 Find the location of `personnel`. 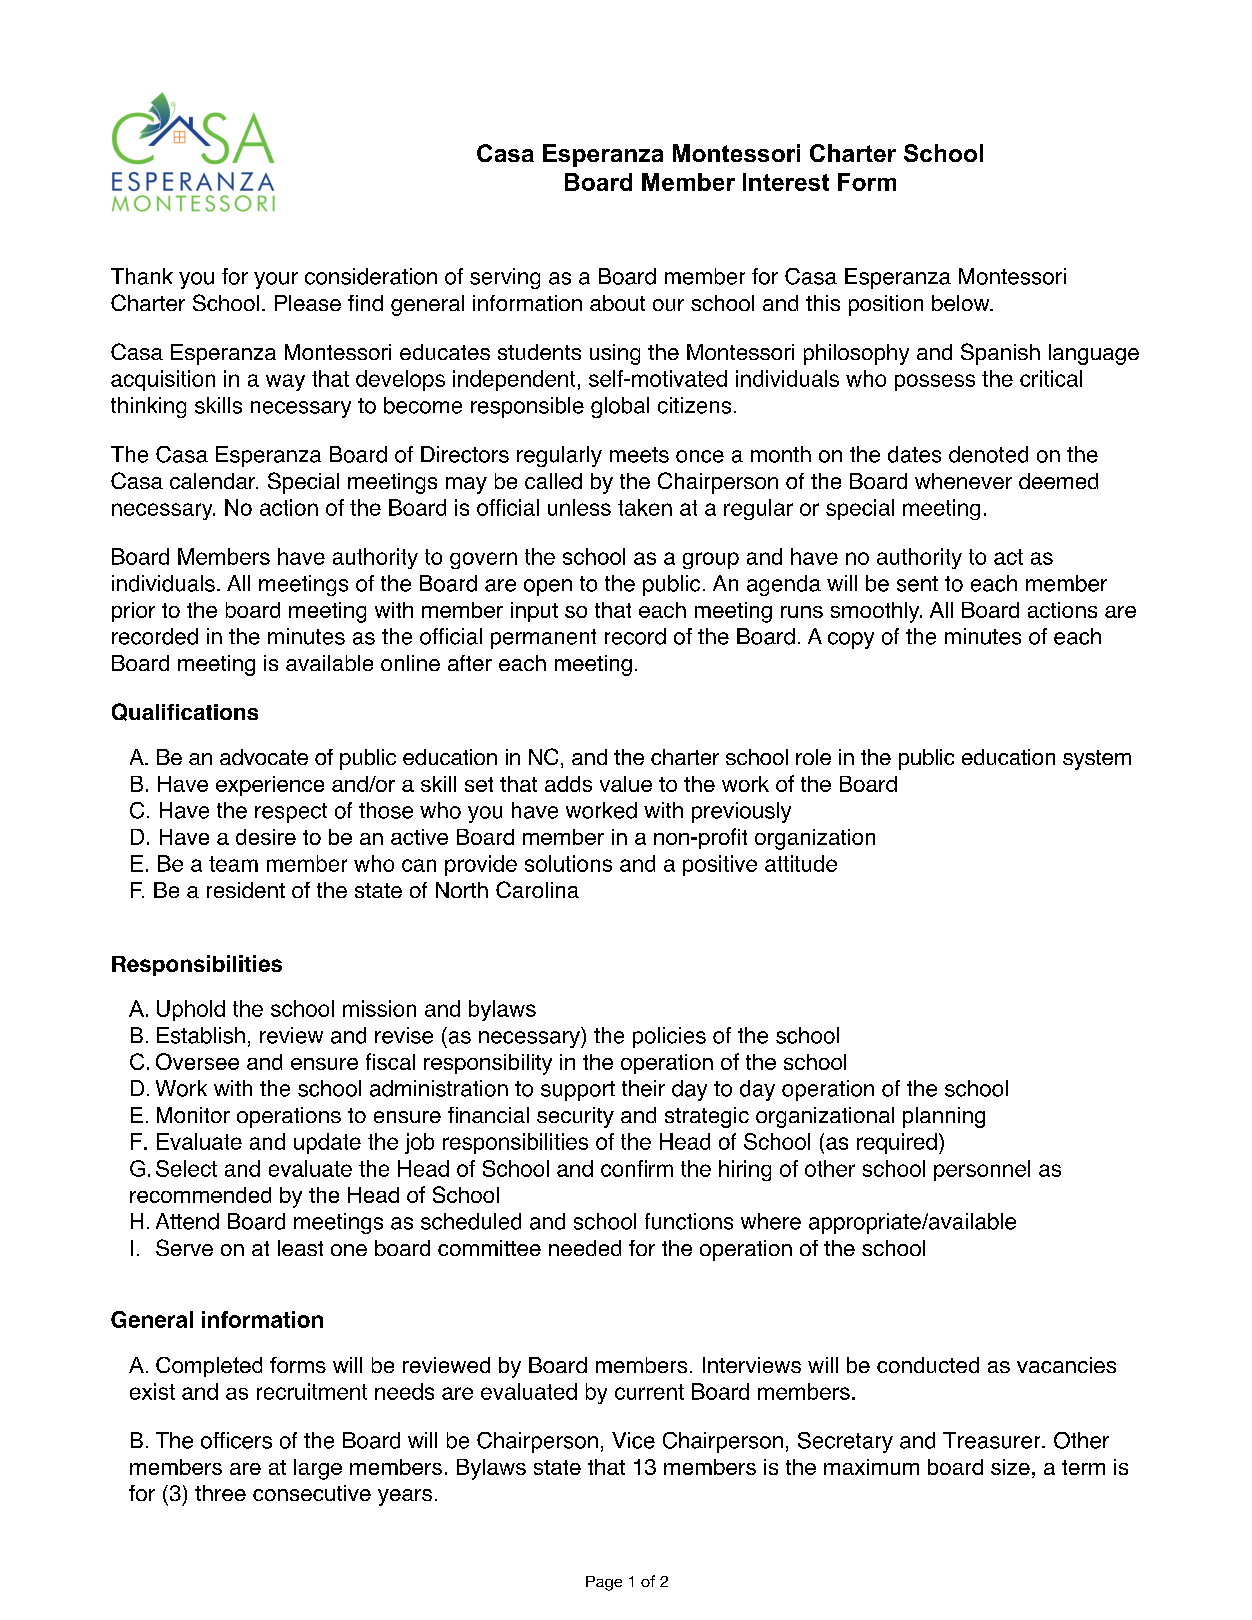

personnel is located at coordinates (982, 1170).
